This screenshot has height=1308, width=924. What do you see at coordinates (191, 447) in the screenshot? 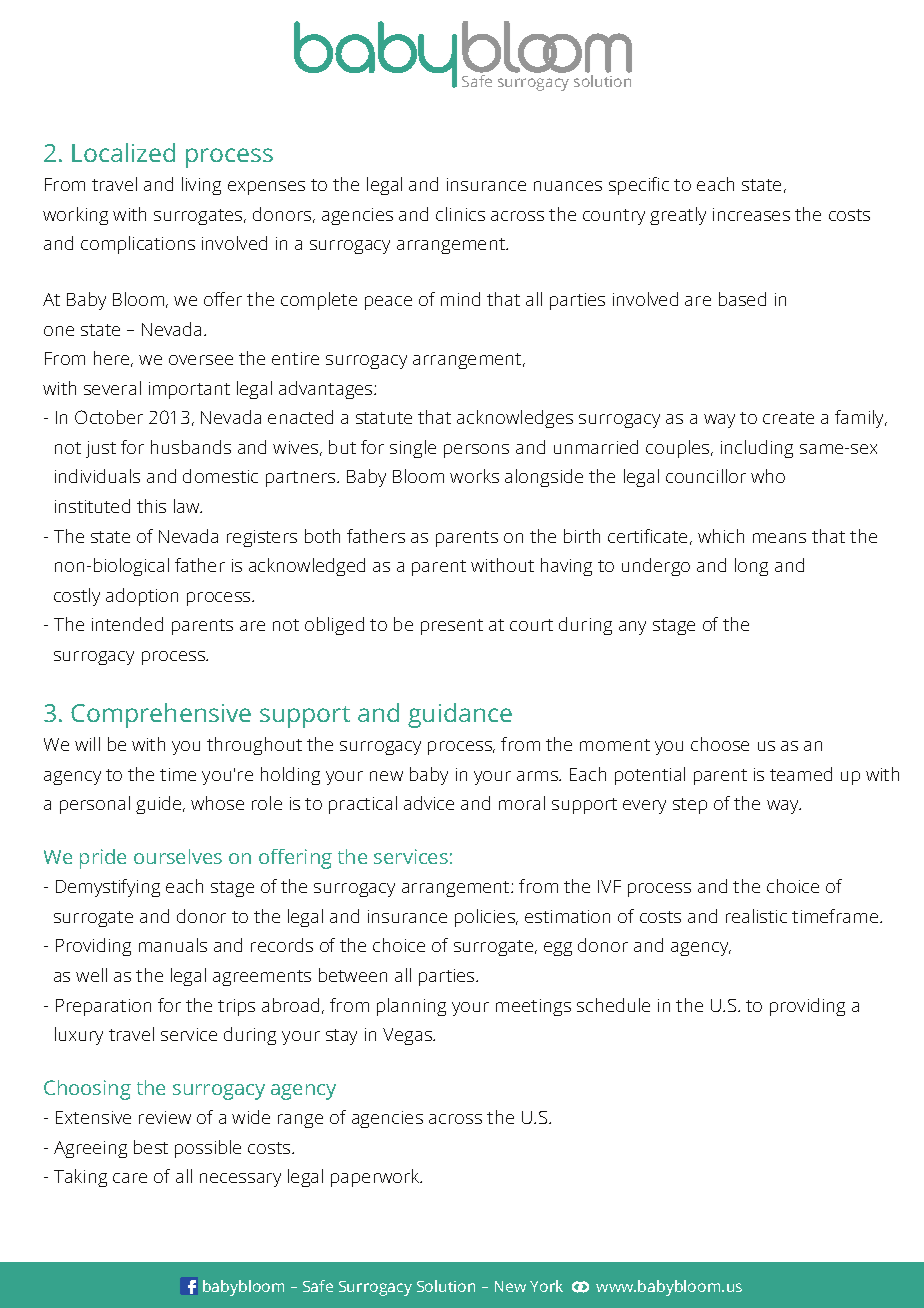
I see `husbands` at bounding box center [191, 447].
